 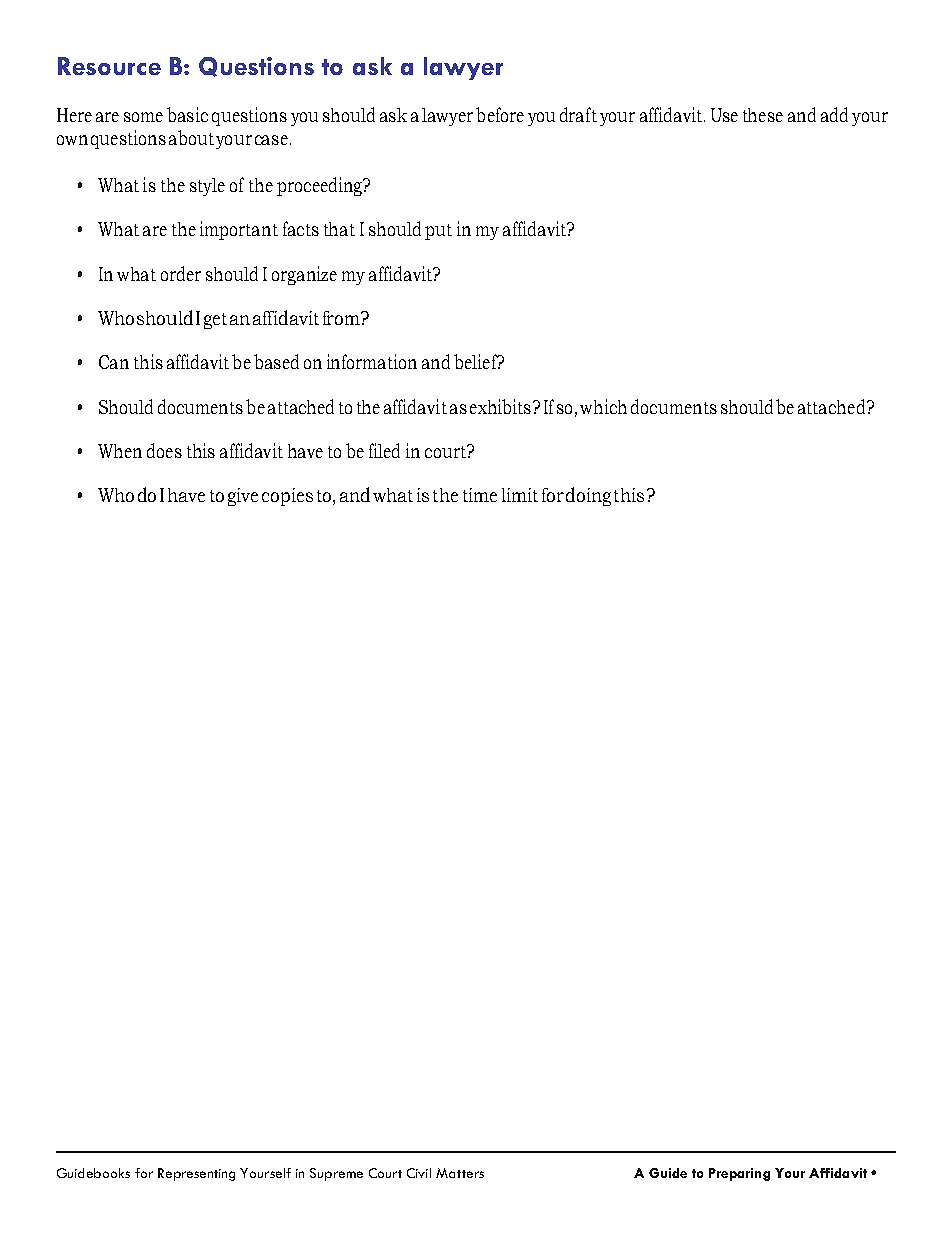 What do you see at coordinates (480, 495) in the image?
I see `time` at bounding box center [480, 495].
